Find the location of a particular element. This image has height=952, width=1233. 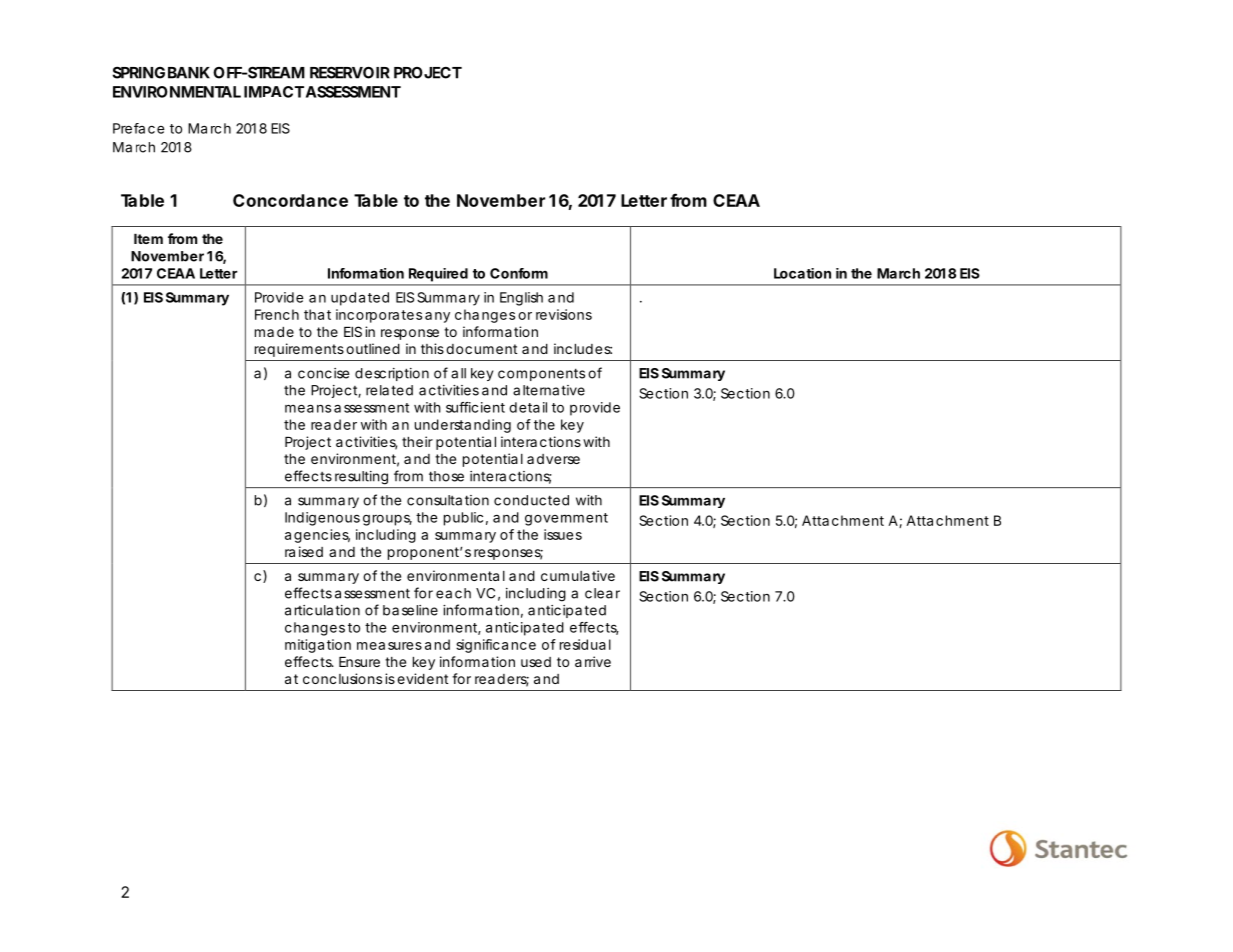

RESERVOIR is located at coordinates (350, 72).
